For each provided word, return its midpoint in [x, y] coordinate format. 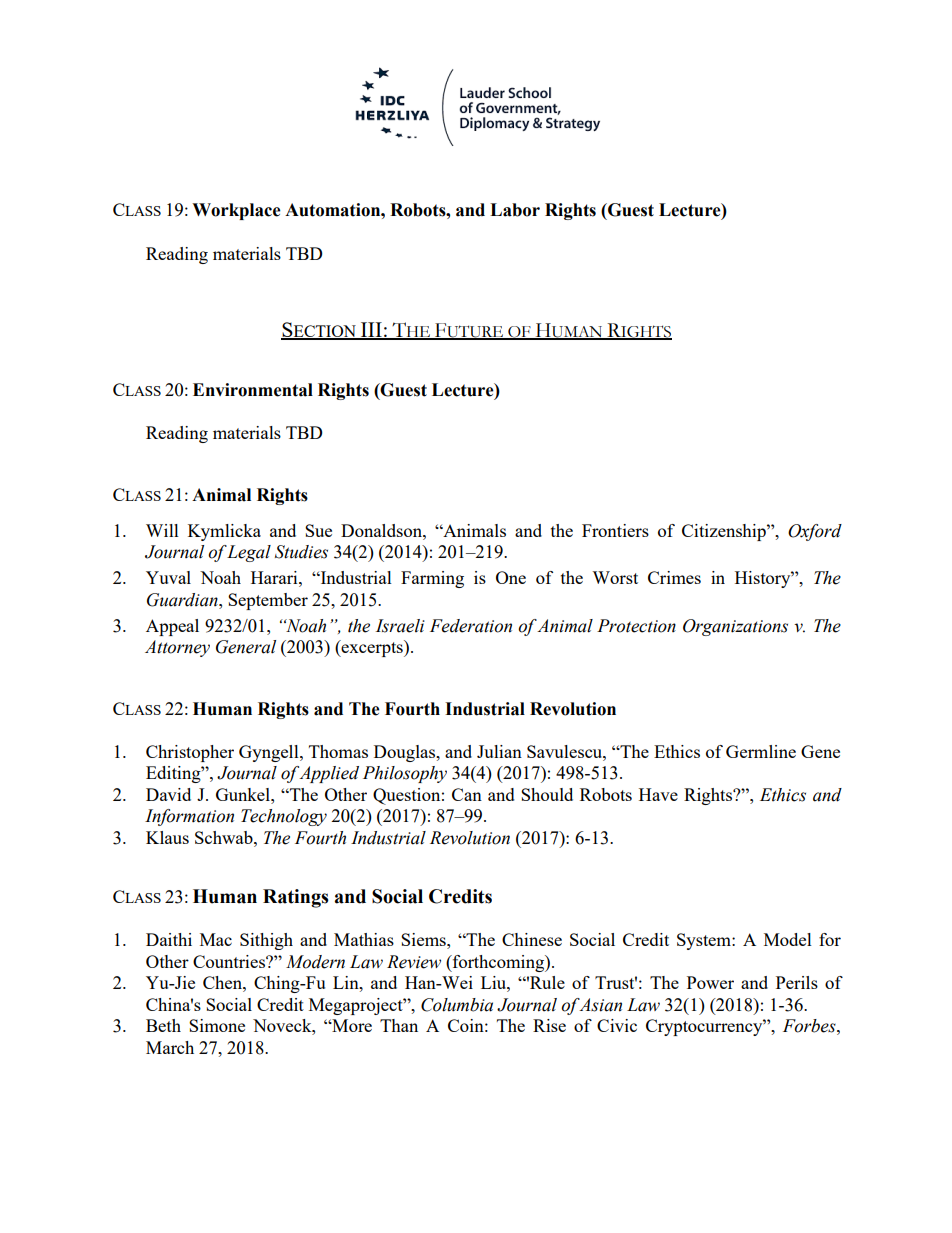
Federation [471, 626]
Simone [217, 1025]
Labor [515, 210]
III [371, 330]
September [268, 601]
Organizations [735, 627]
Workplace [236, 211]
